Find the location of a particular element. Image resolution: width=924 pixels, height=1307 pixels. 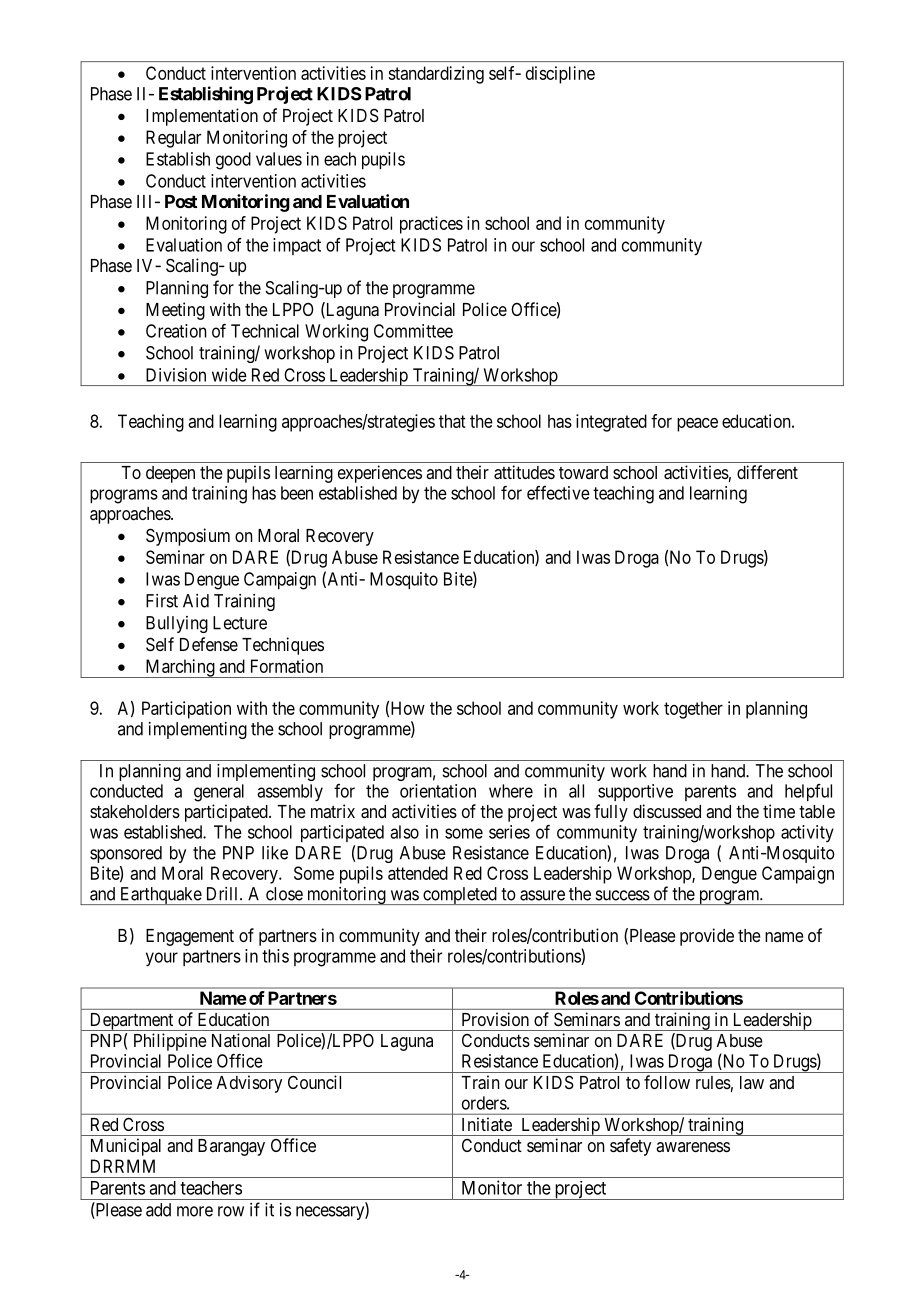

awareness is located at coordinates (693, 1147).
